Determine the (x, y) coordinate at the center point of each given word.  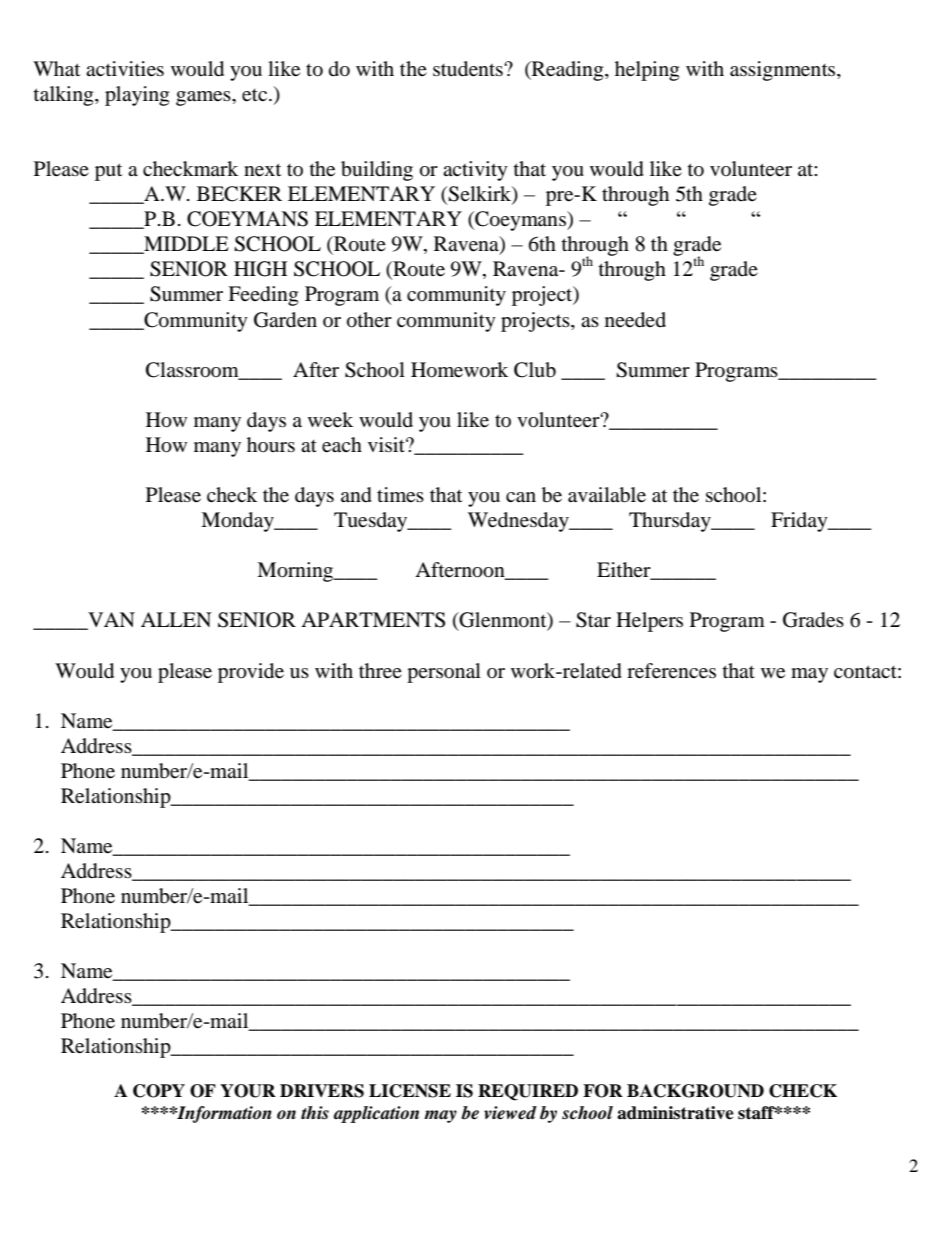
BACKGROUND (695, 1091)
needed (635, 320)
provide (251, 673)
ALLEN (176, 619)
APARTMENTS (373, 620)
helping (647, 71)
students (469, 69)
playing (137, 96)
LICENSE (410, 1091)
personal (444, 673)
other (369, 320)
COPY (159, 1091)
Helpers (649, 622)
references (671, 671)
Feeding (263, 296)
